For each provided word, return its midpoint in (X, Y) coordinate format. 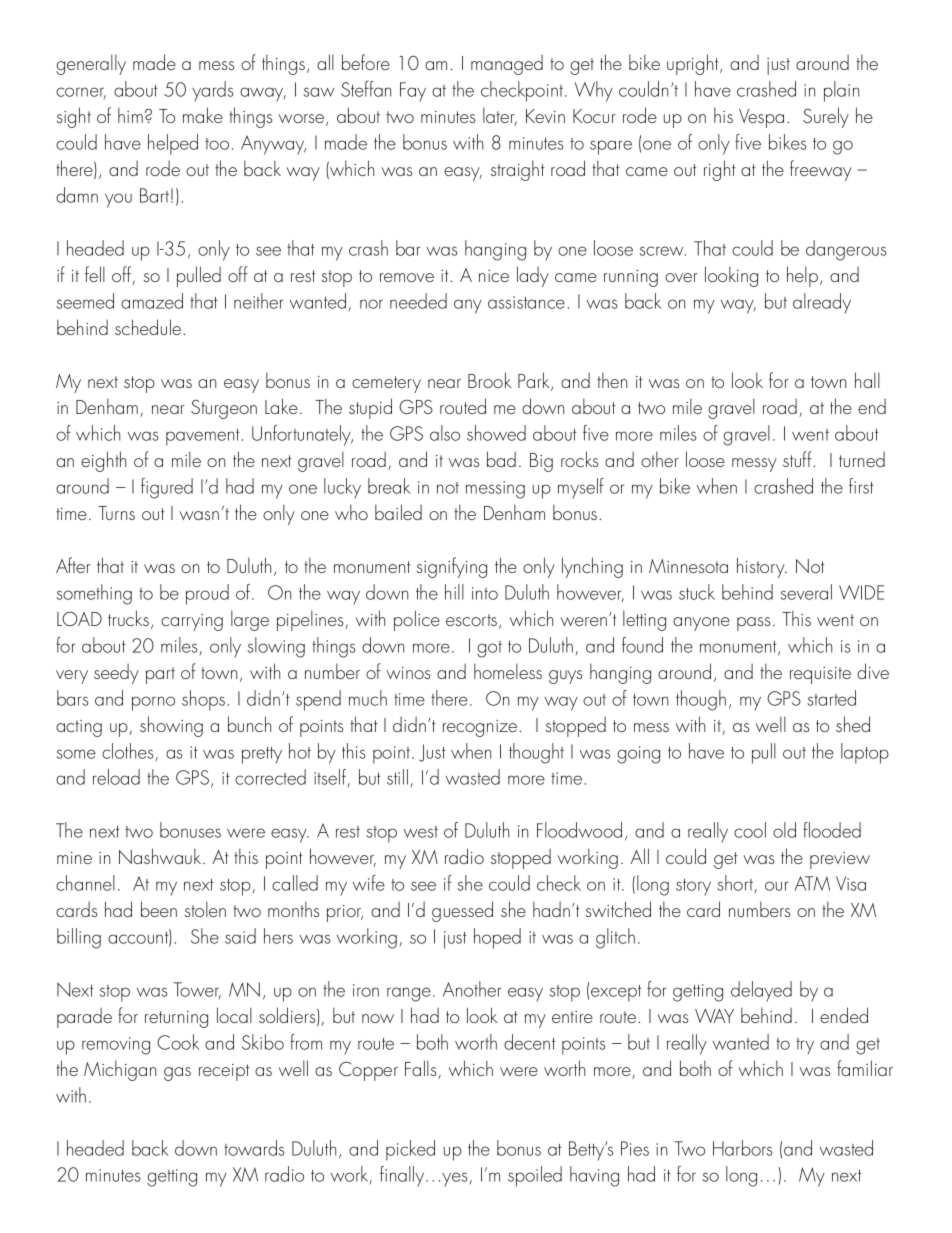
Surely (826, 117)
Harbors (742, 1148)
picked (410, 1150)
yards (212, 91)
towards (254, 1148)
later (500, 116)
